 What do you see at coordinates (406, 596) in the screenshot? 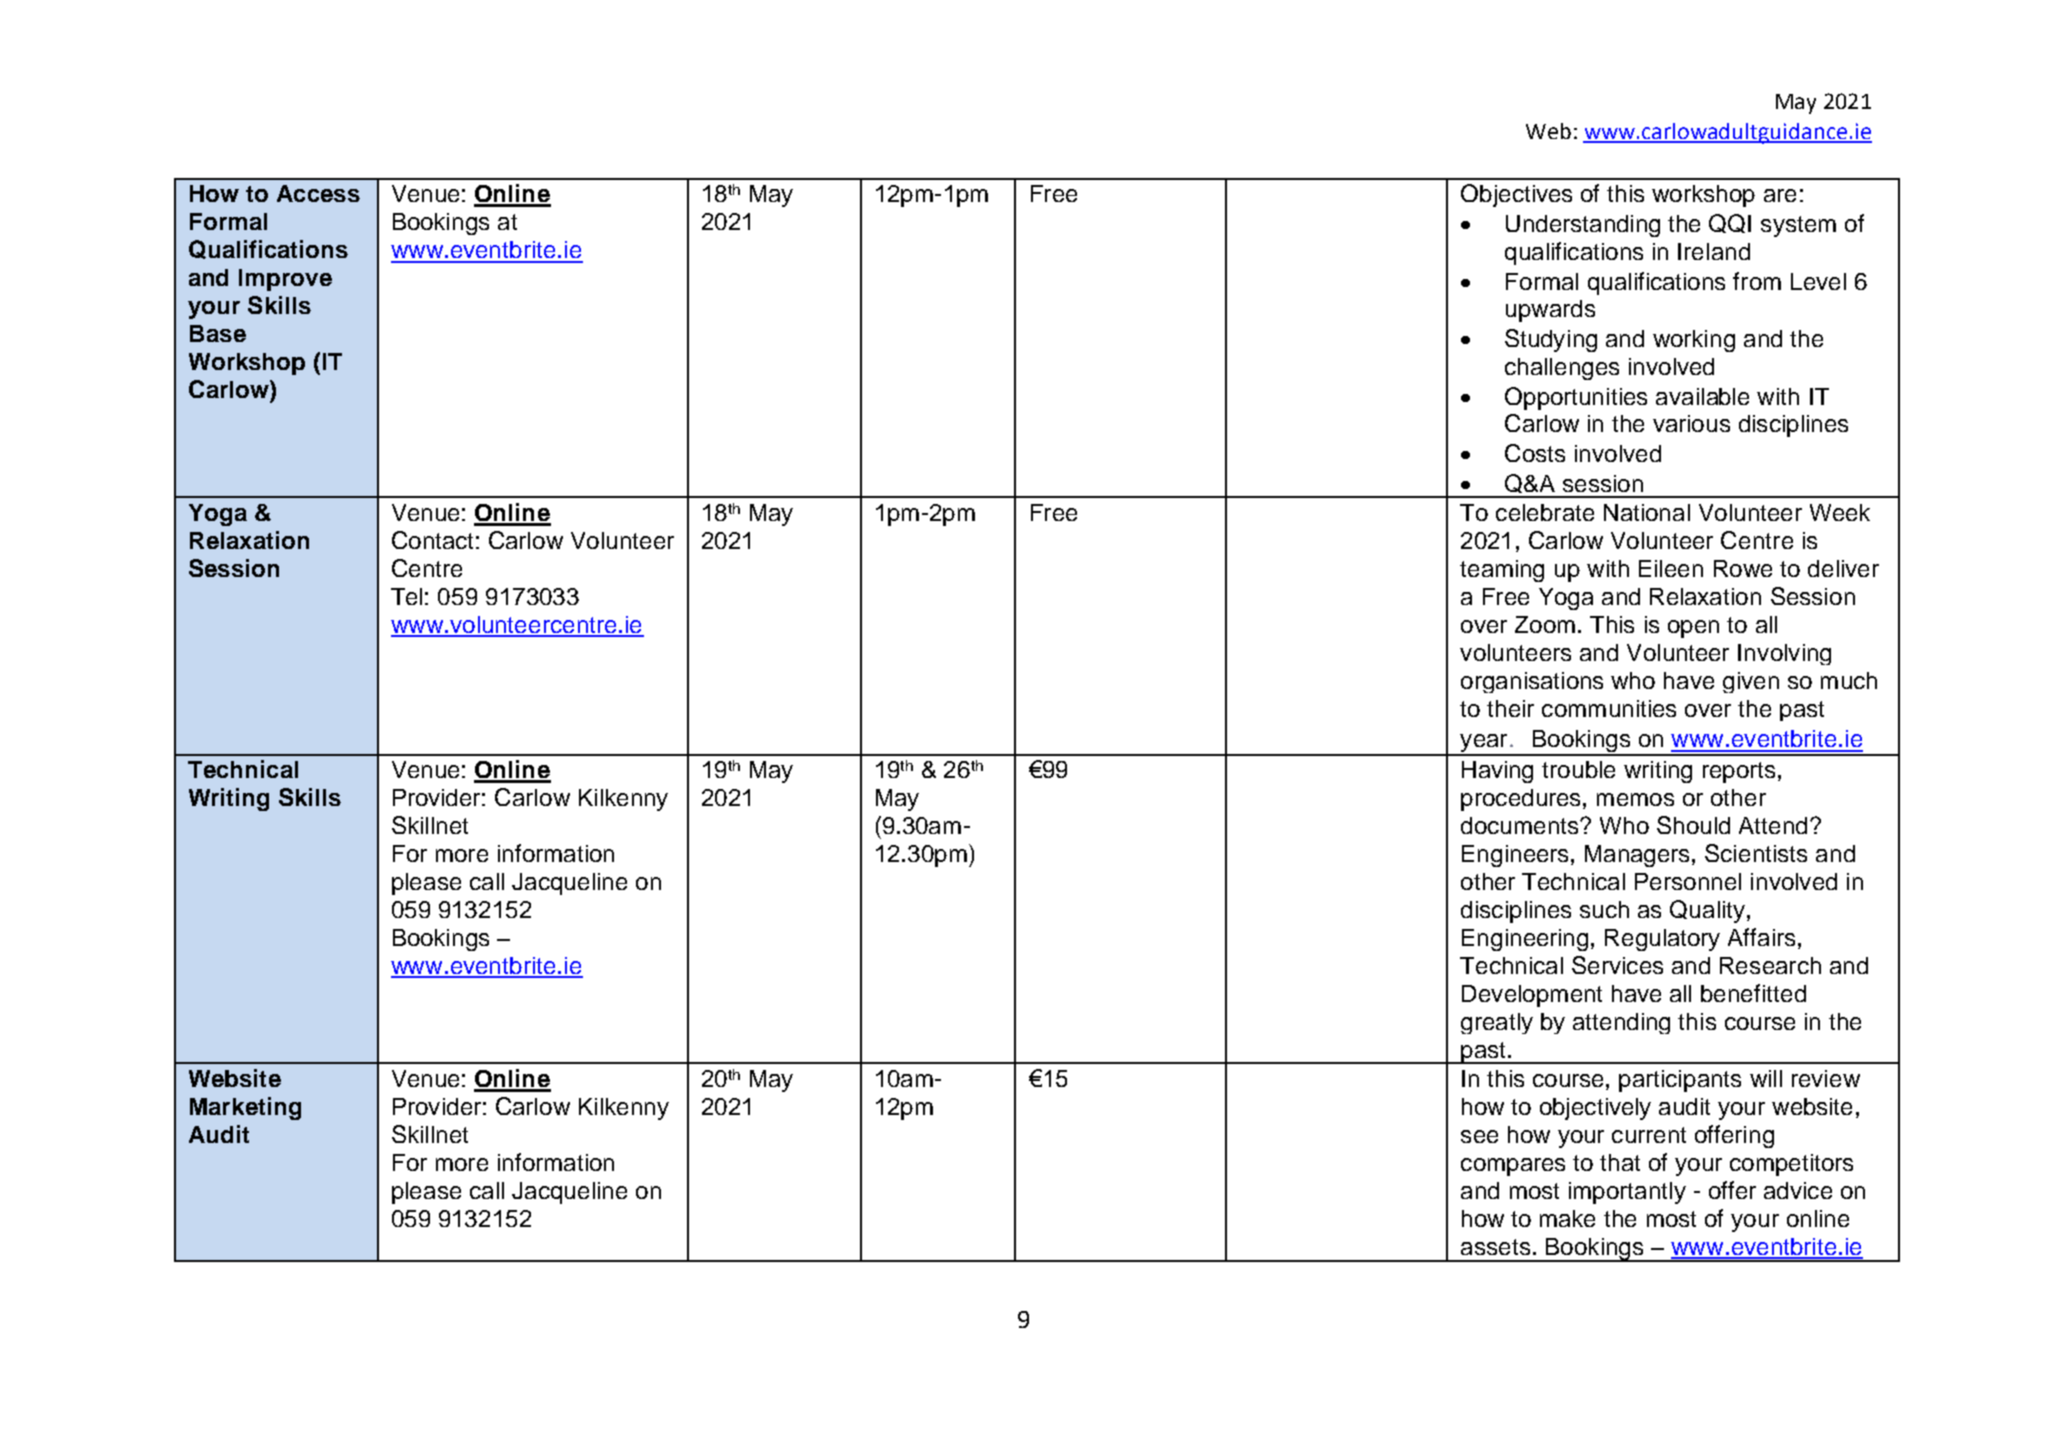
I see `Tel` at bounding box center [406, 596].
